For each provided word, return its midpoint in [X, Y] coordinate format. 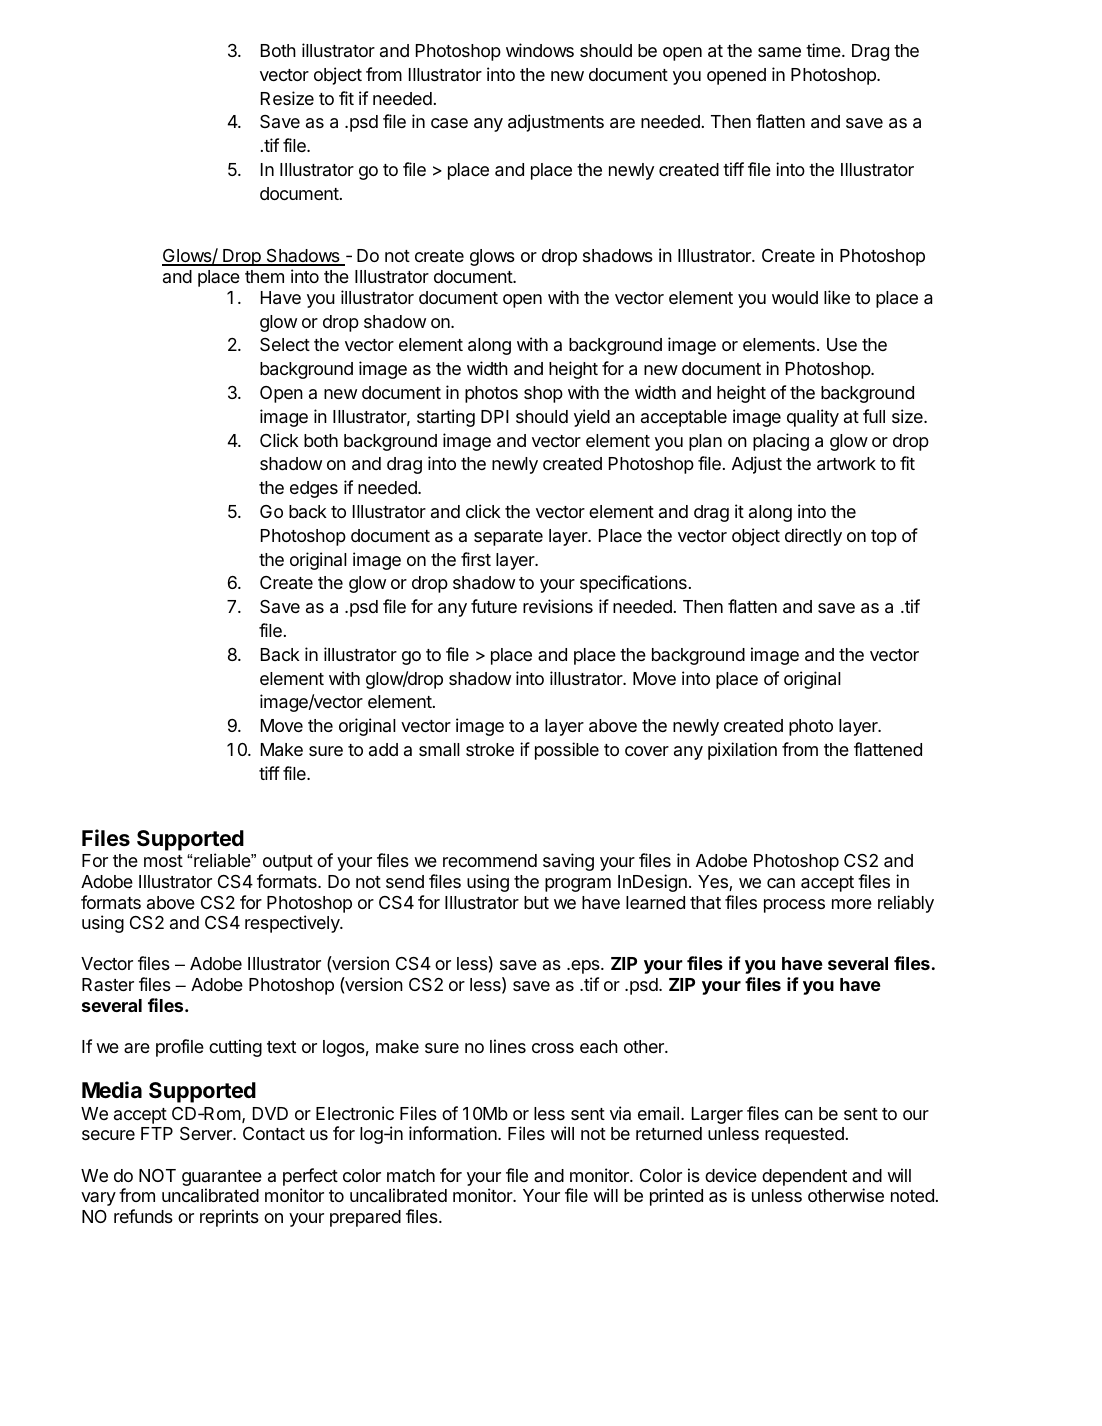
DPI [495, 416]
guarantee [222, 1179]
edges [314, 489]
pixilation [742, 751]
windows [540, 50]
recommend [490, 860]
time [824, 50]
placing [781, 442]
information [454, 1133]
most [163, 861]
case [449, 123]
